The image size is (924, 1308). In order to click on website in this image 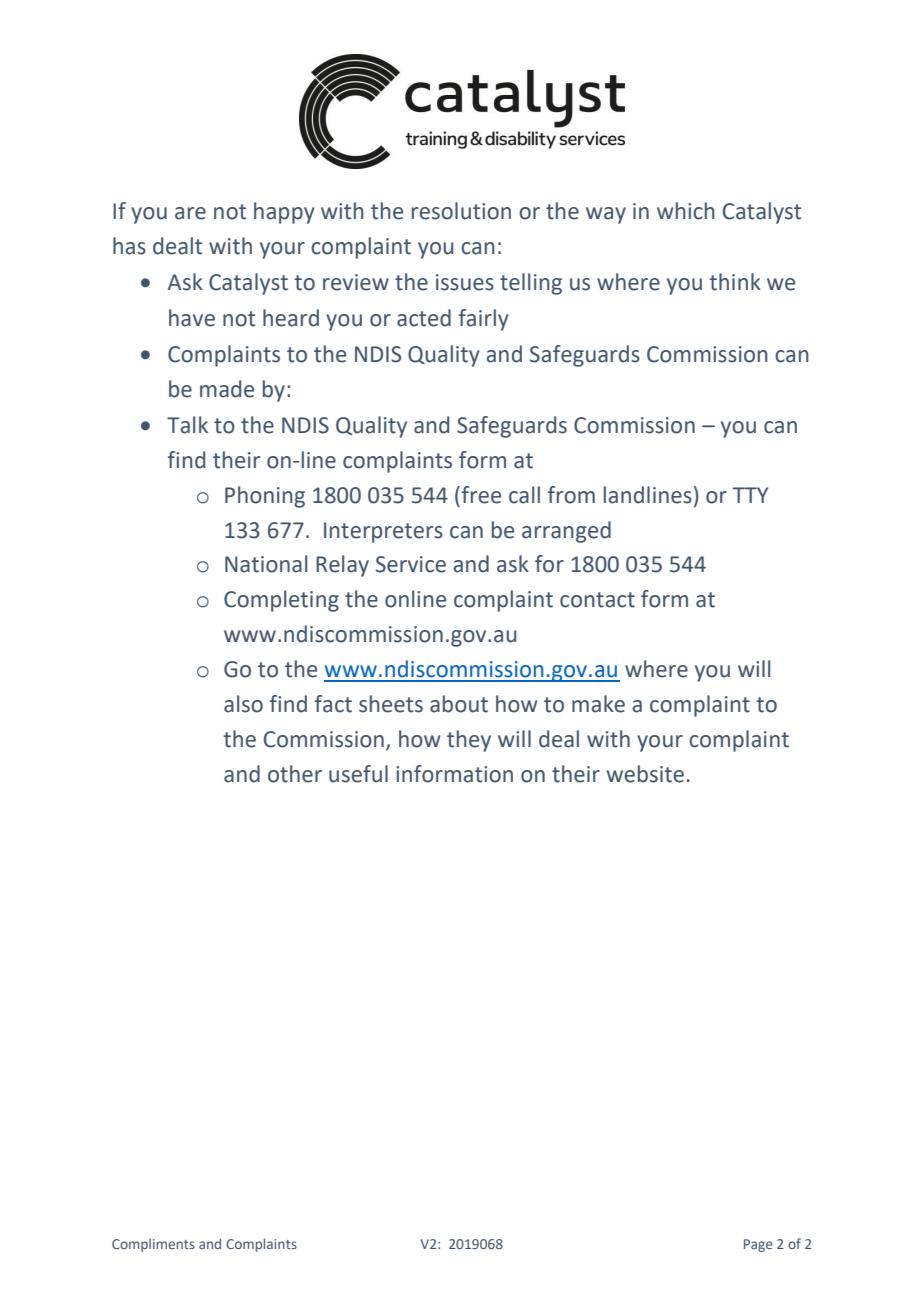, I will do `click(645, 774)`.
